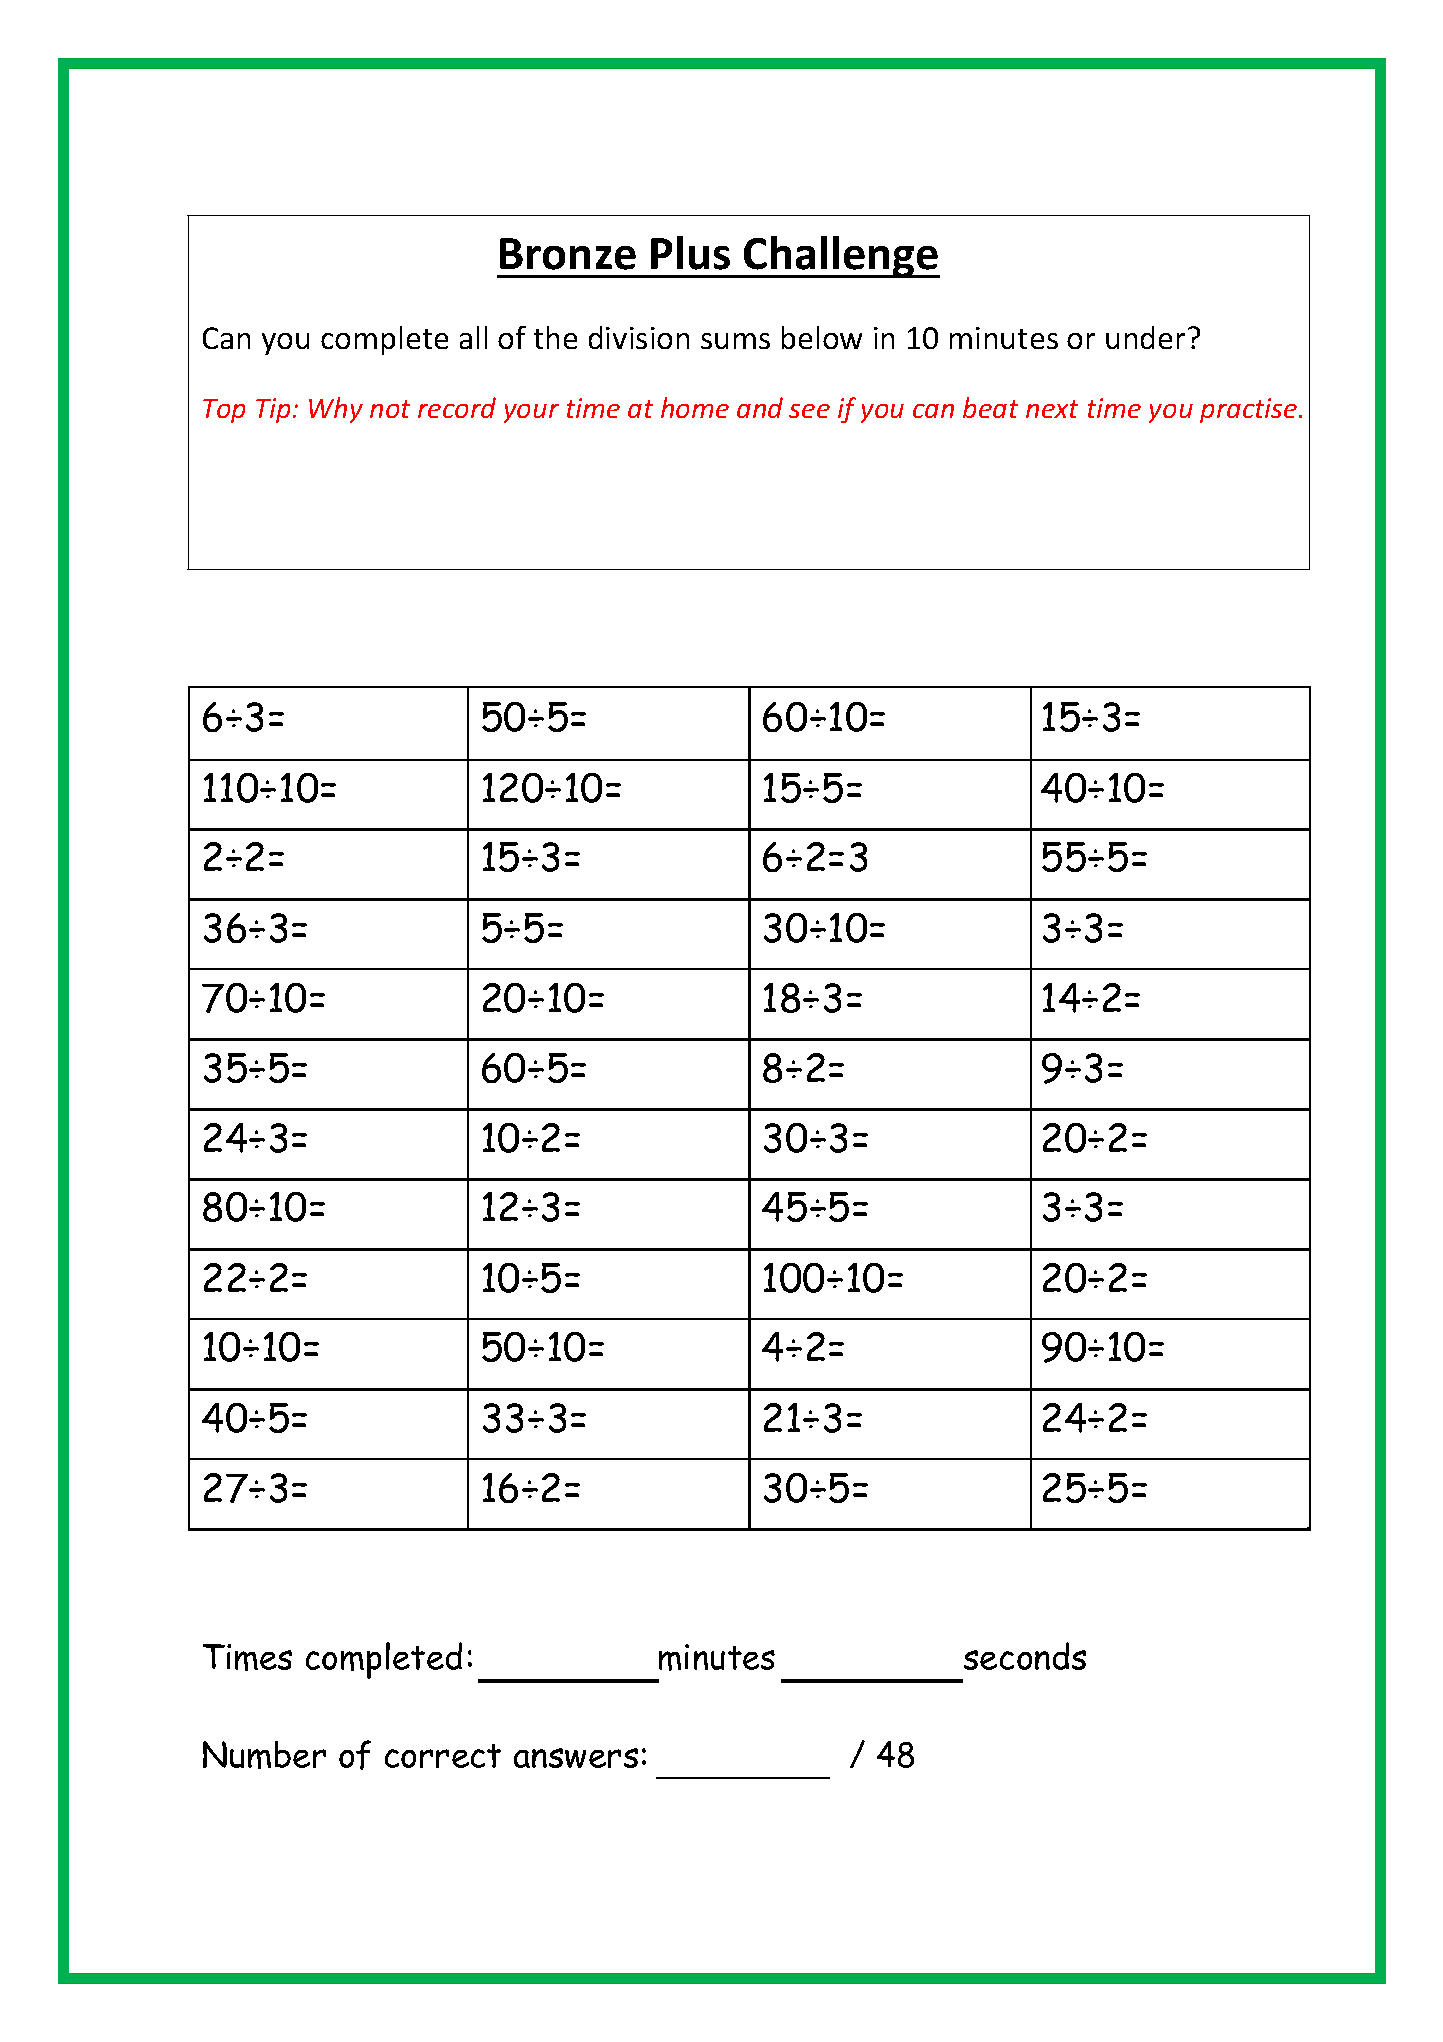 This page has width=1443, height=2042. Describe the element at coordinates (273, 410) in the page. I see `Tip` at that location.
